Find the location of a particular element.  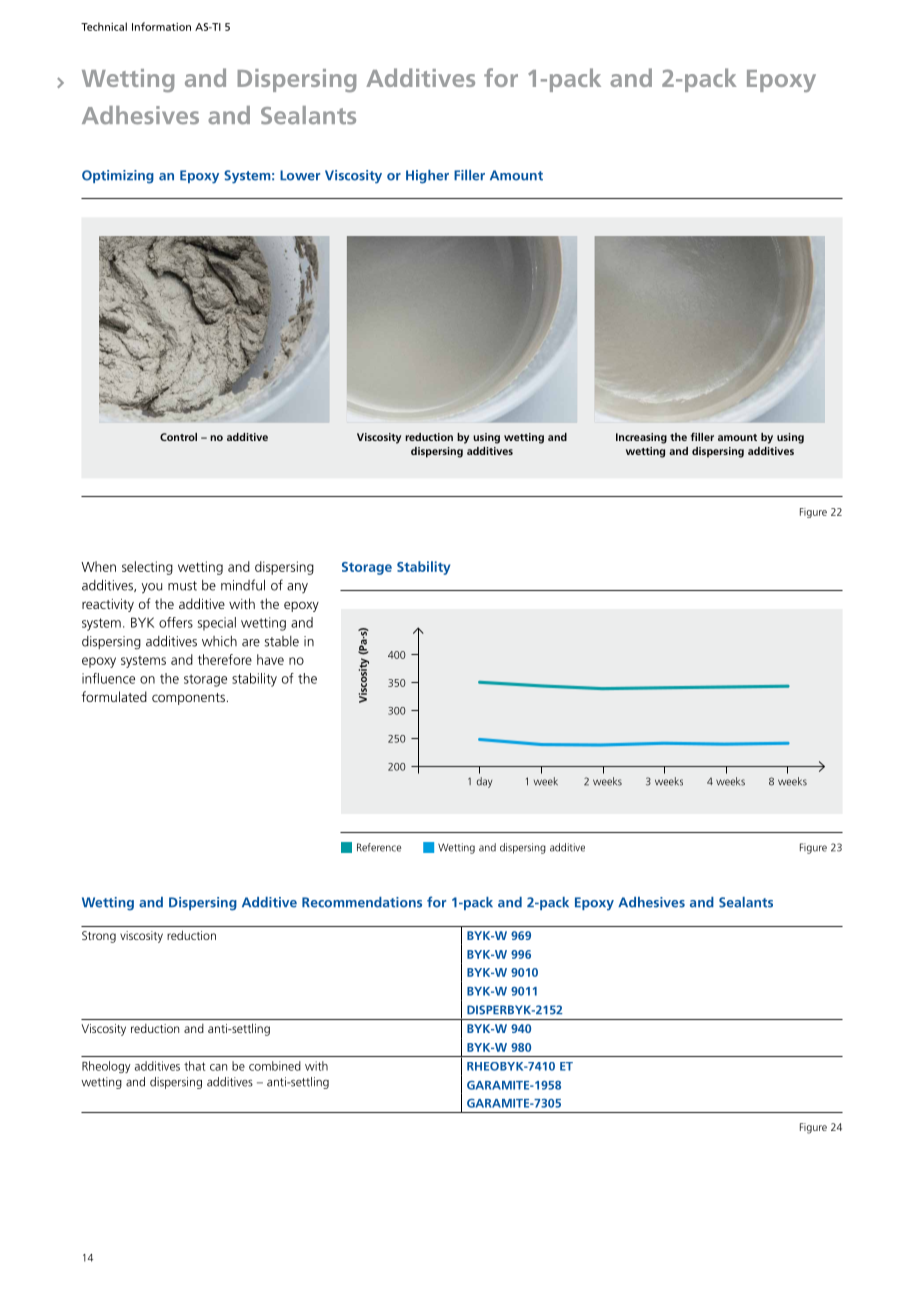

Information is located at coordinates (161, 26).
